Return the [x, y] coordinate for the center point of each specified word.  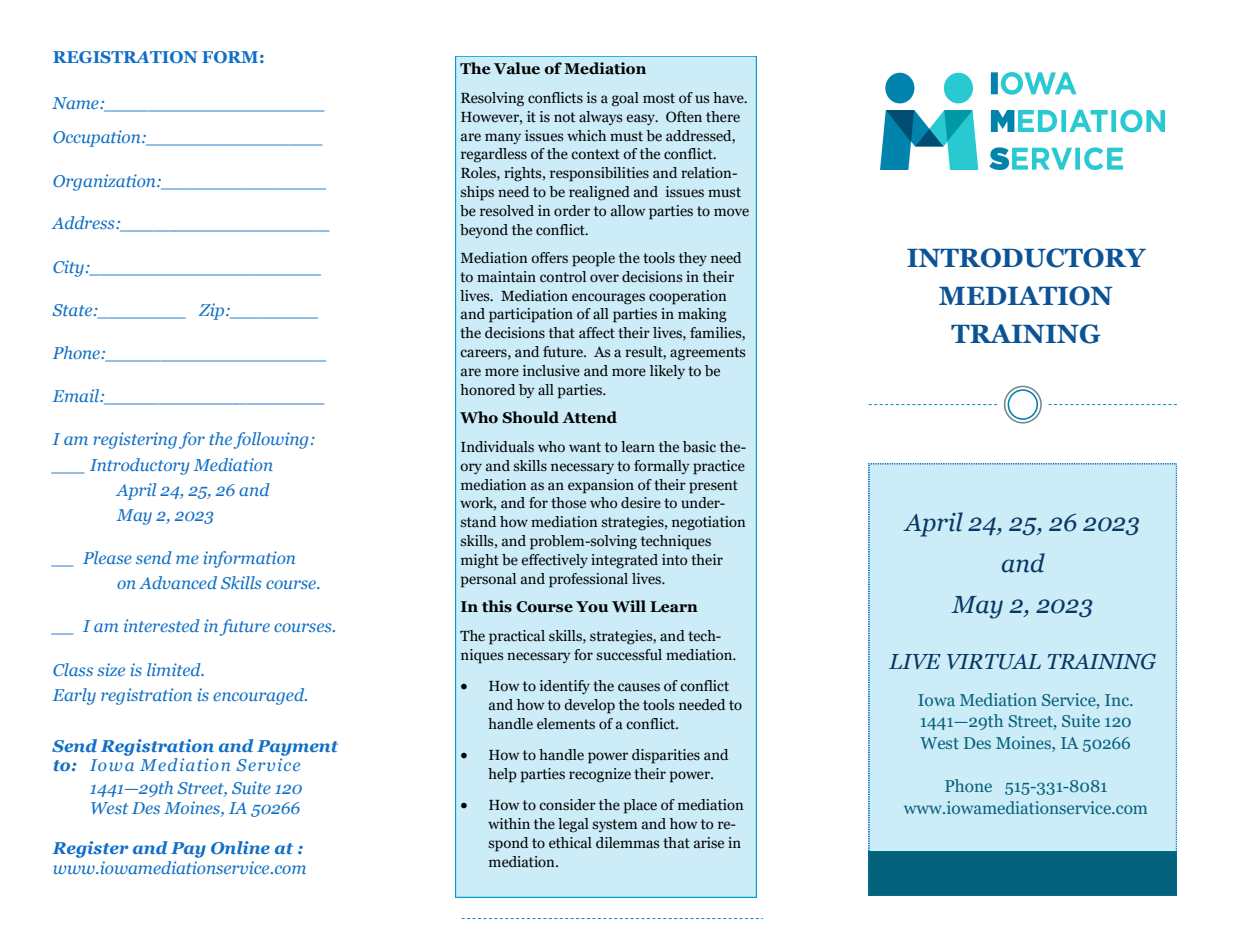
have [729, 98]
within [509, 824]
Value [517, 68]
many [503, 138]
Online [240, 847]
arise [709, 843]
